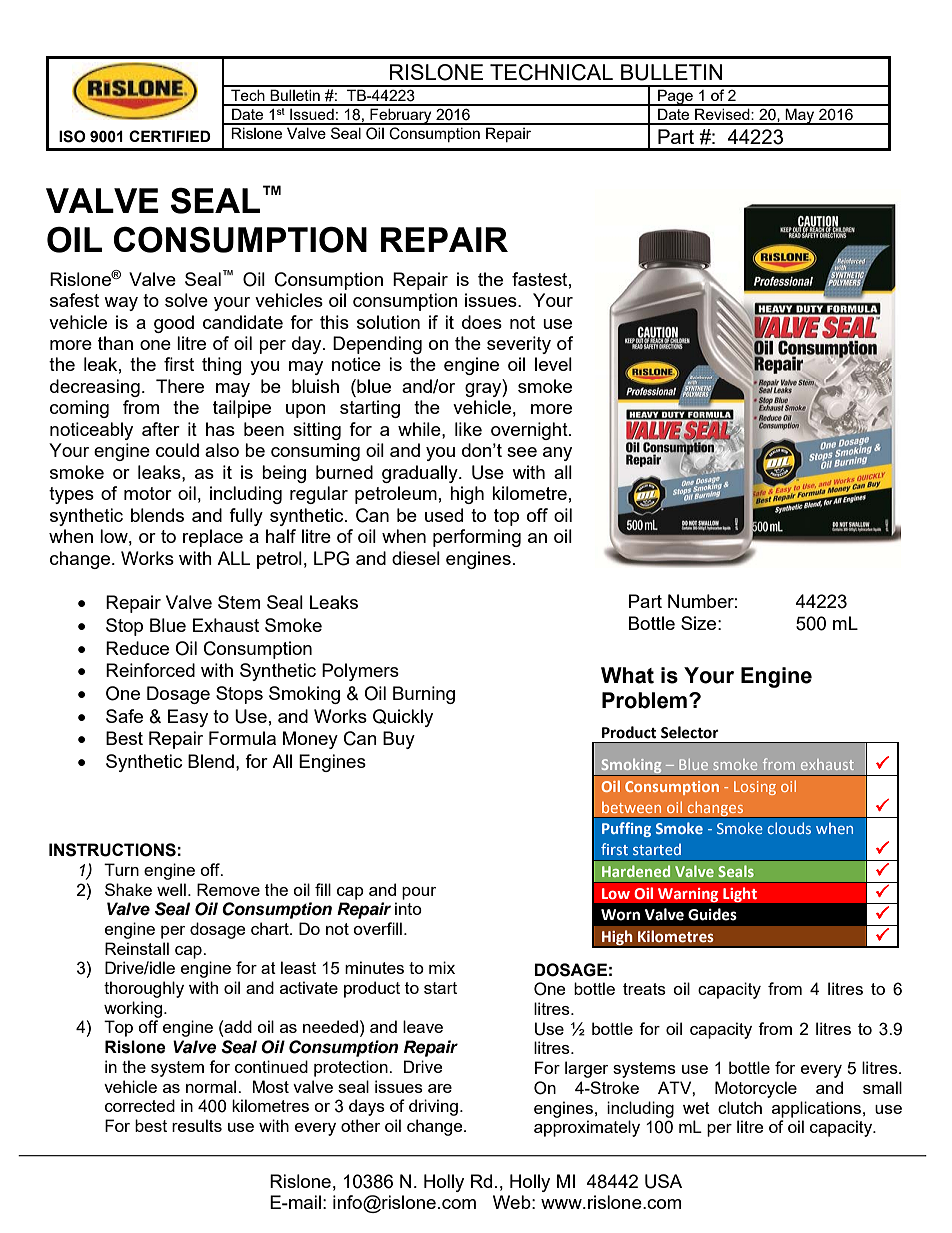  I want to click on driving, so click(433, 1107).
